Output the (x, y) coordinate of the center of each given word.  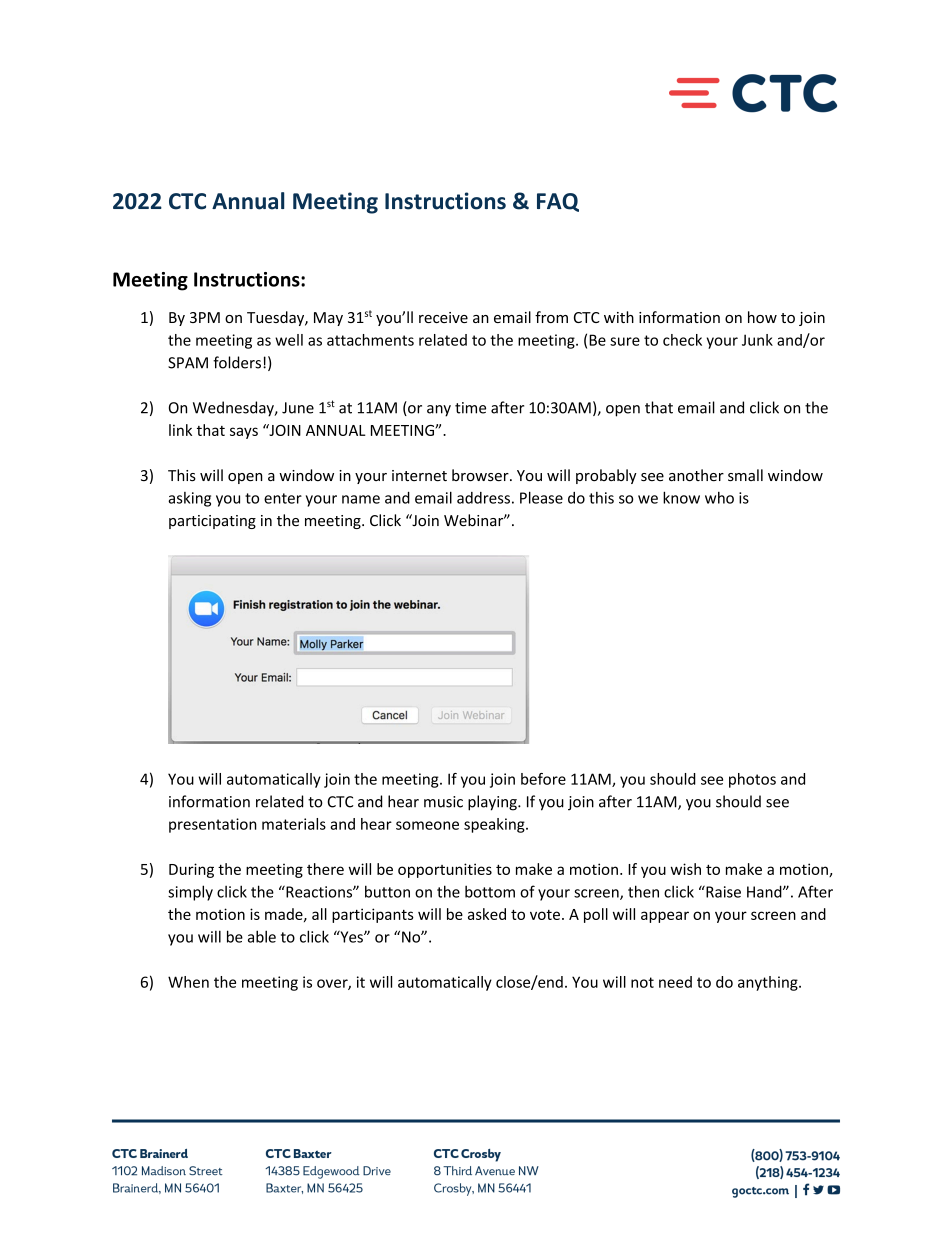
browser (481, 475)
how (762, 317)
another (696, 475)
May (328, 319)
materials (294, 824)
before (543, 779)
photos (752, 780)
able (262, 936)
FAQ (558, 202)
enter (283, 498)
